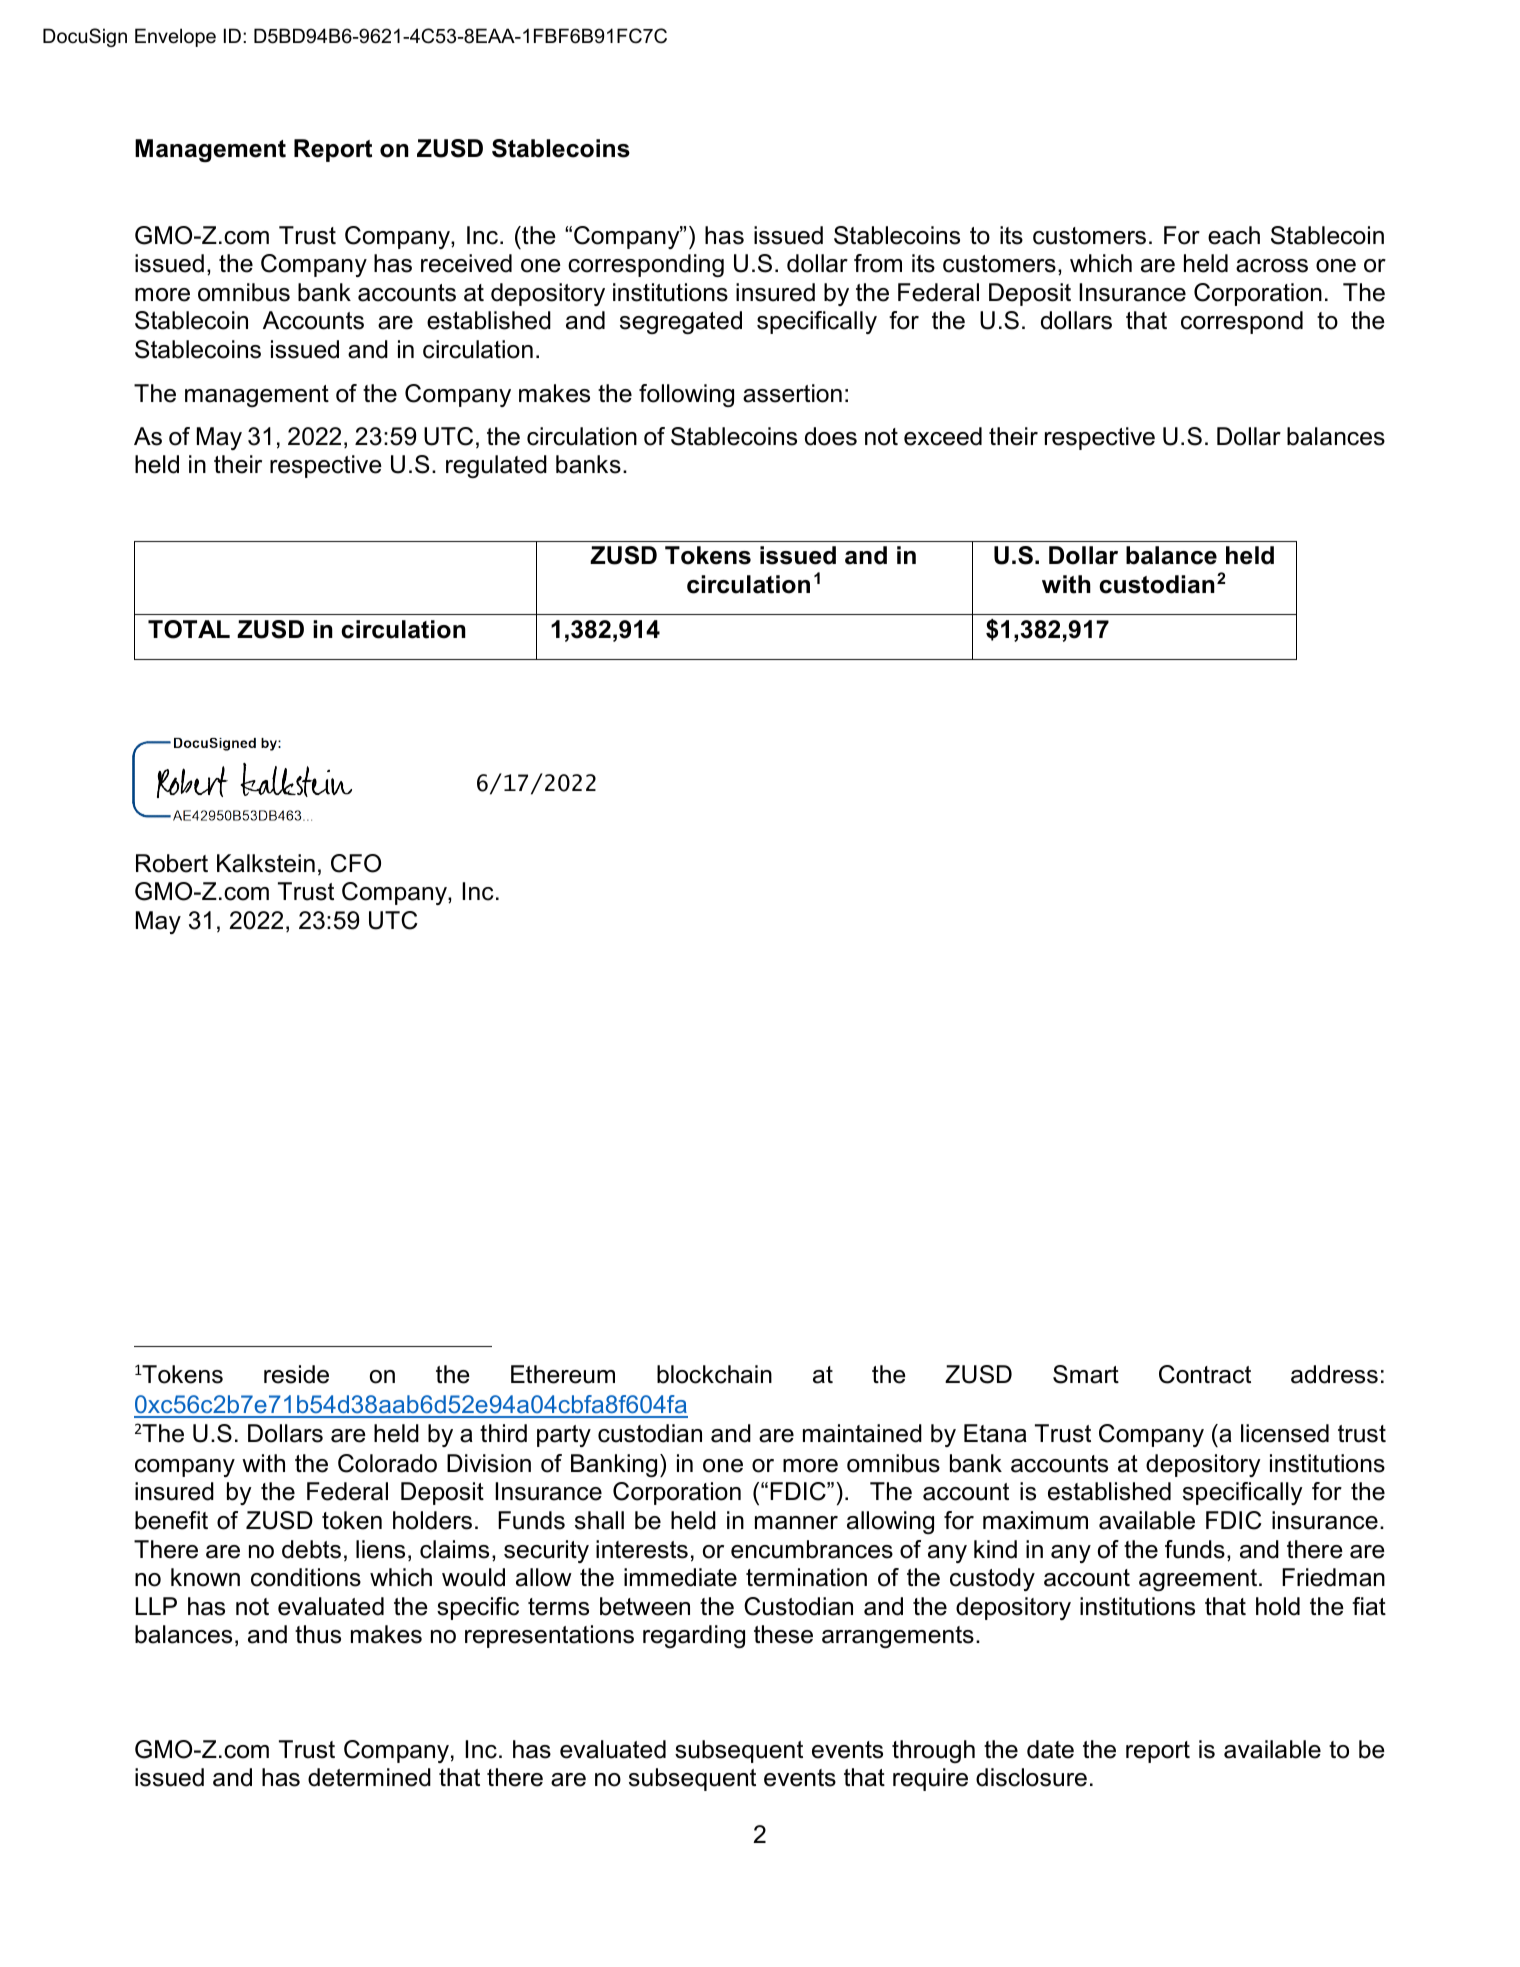 The image size is (1520, 1967). Describe the element at coordinates (466, 263) in the screenshot. I see `received` at that location.
